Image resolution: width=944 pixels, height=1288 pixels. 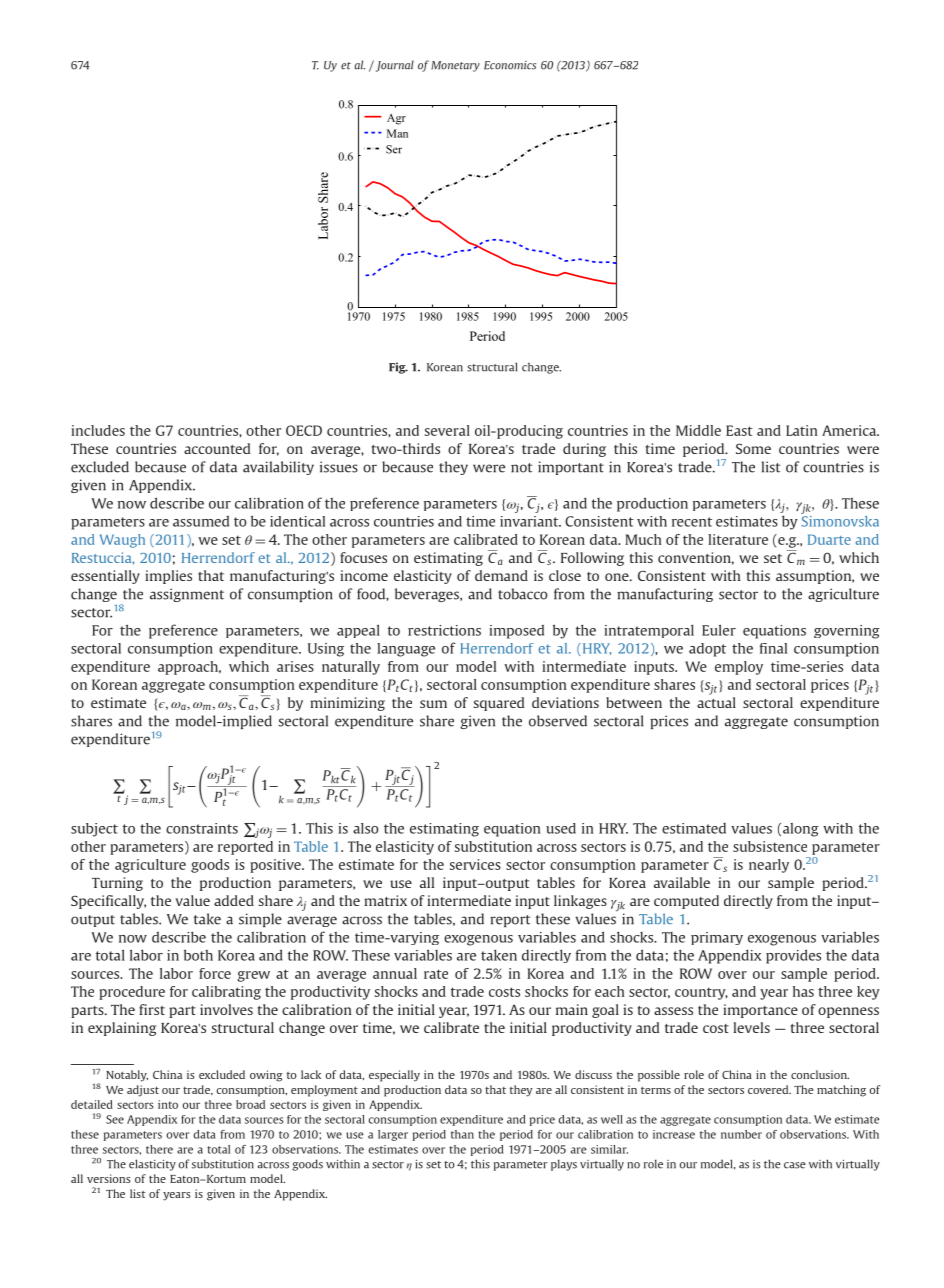 What do you see at coordinates (444, 630) in the page?
I see `restrictions` at bounding box center [444, 630].
